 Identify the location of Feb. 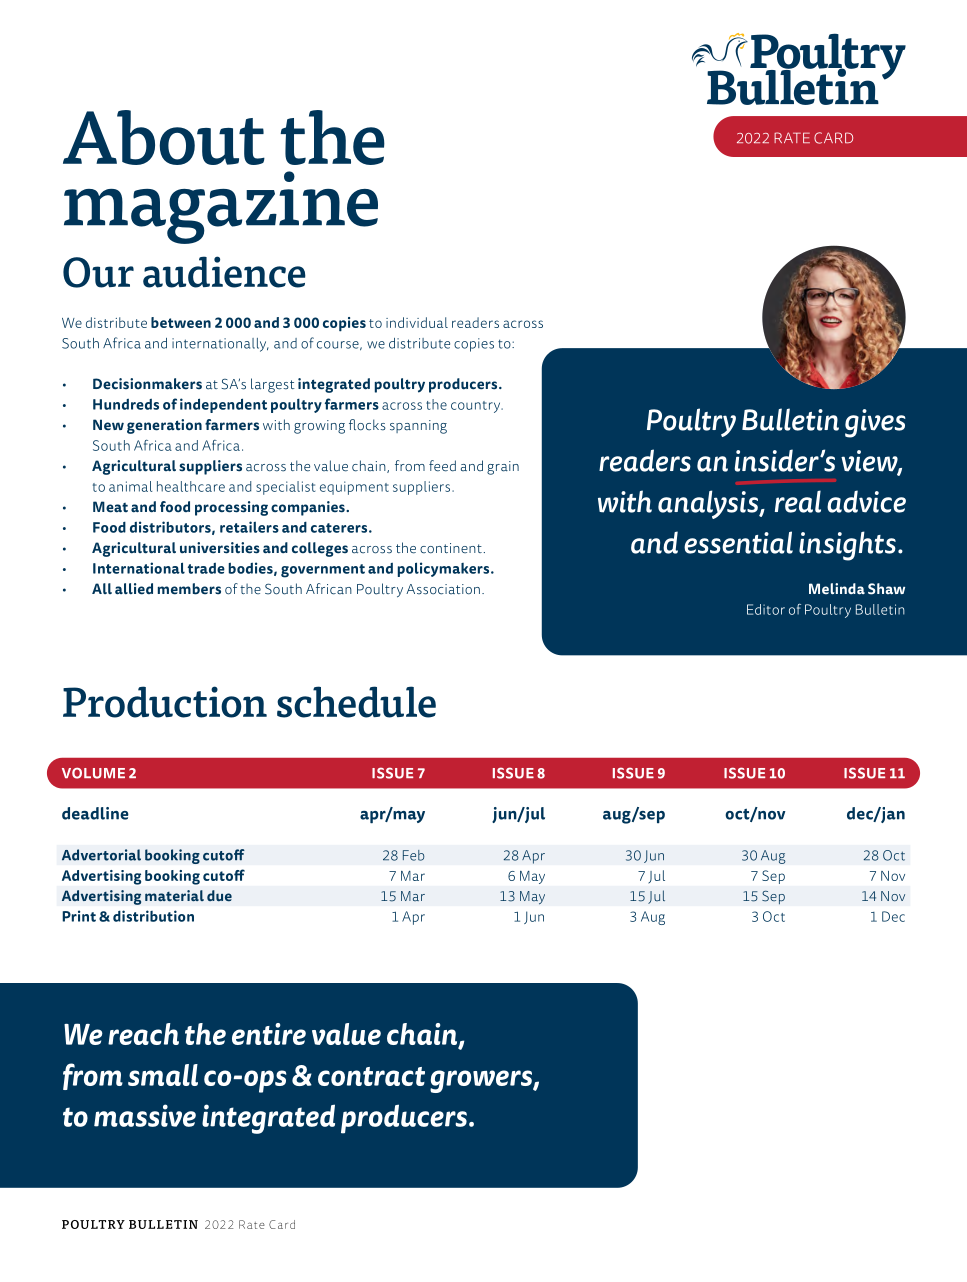
(414, 855).
